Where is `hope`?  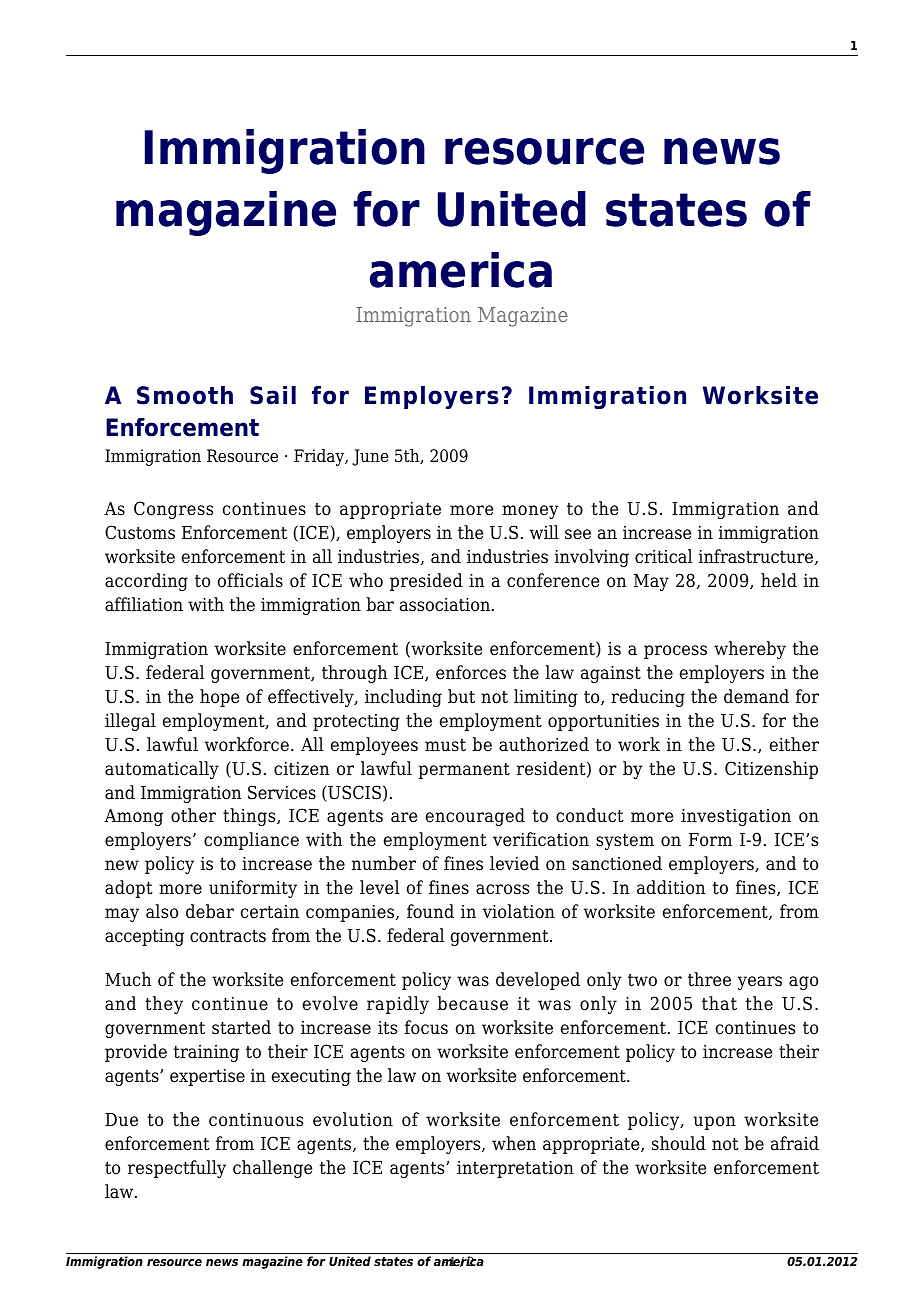 hope is located at coordinates (219, 698).
